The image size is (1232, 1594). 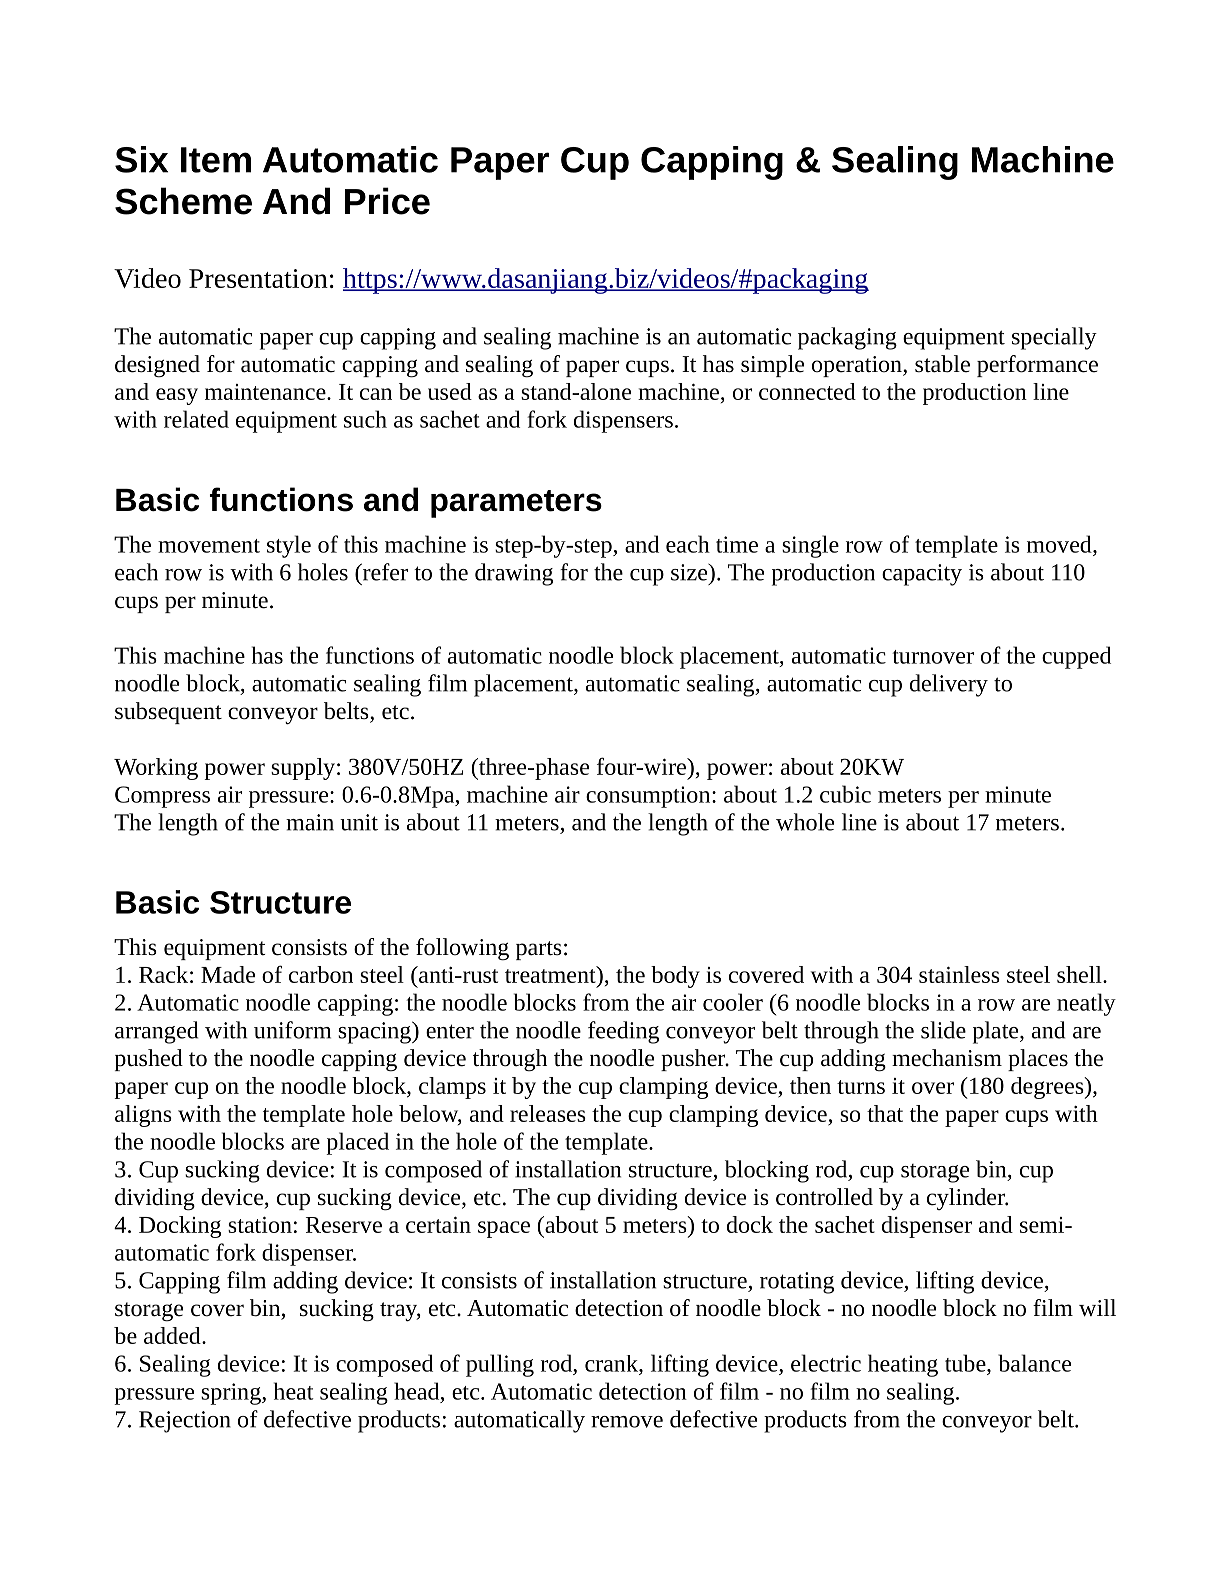 What do you see at coordinates (292, 1030) in the screenshot?
I see `uniform` at bounding box center [292, 1030].
